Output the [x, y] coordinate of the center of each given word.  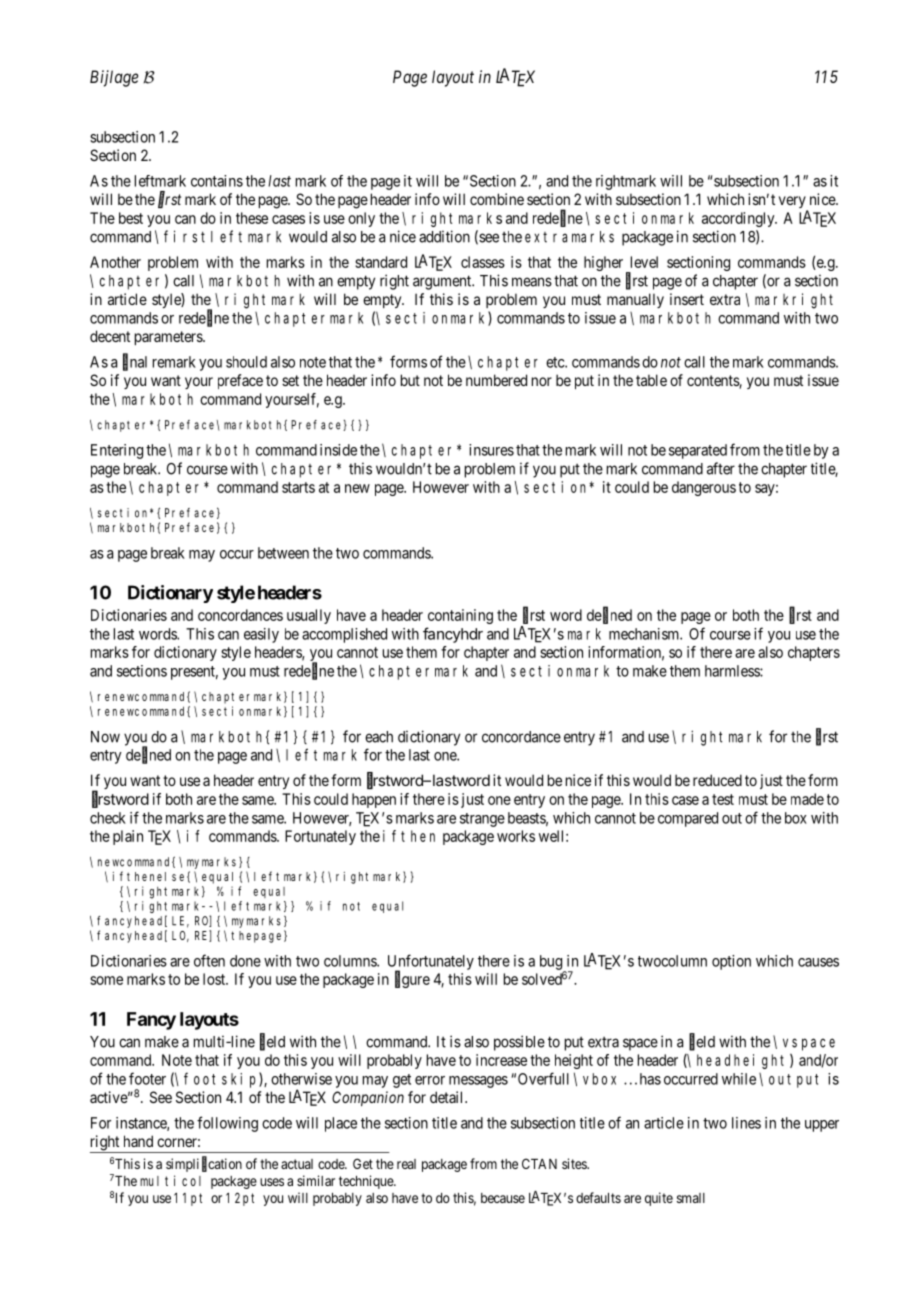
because [503, 1198]
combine [497, 199]
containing [460, 616]
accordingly [739, 219]
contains [217, 181]
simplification [204, 1164]
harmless [733, 671]
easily [261, 635]
